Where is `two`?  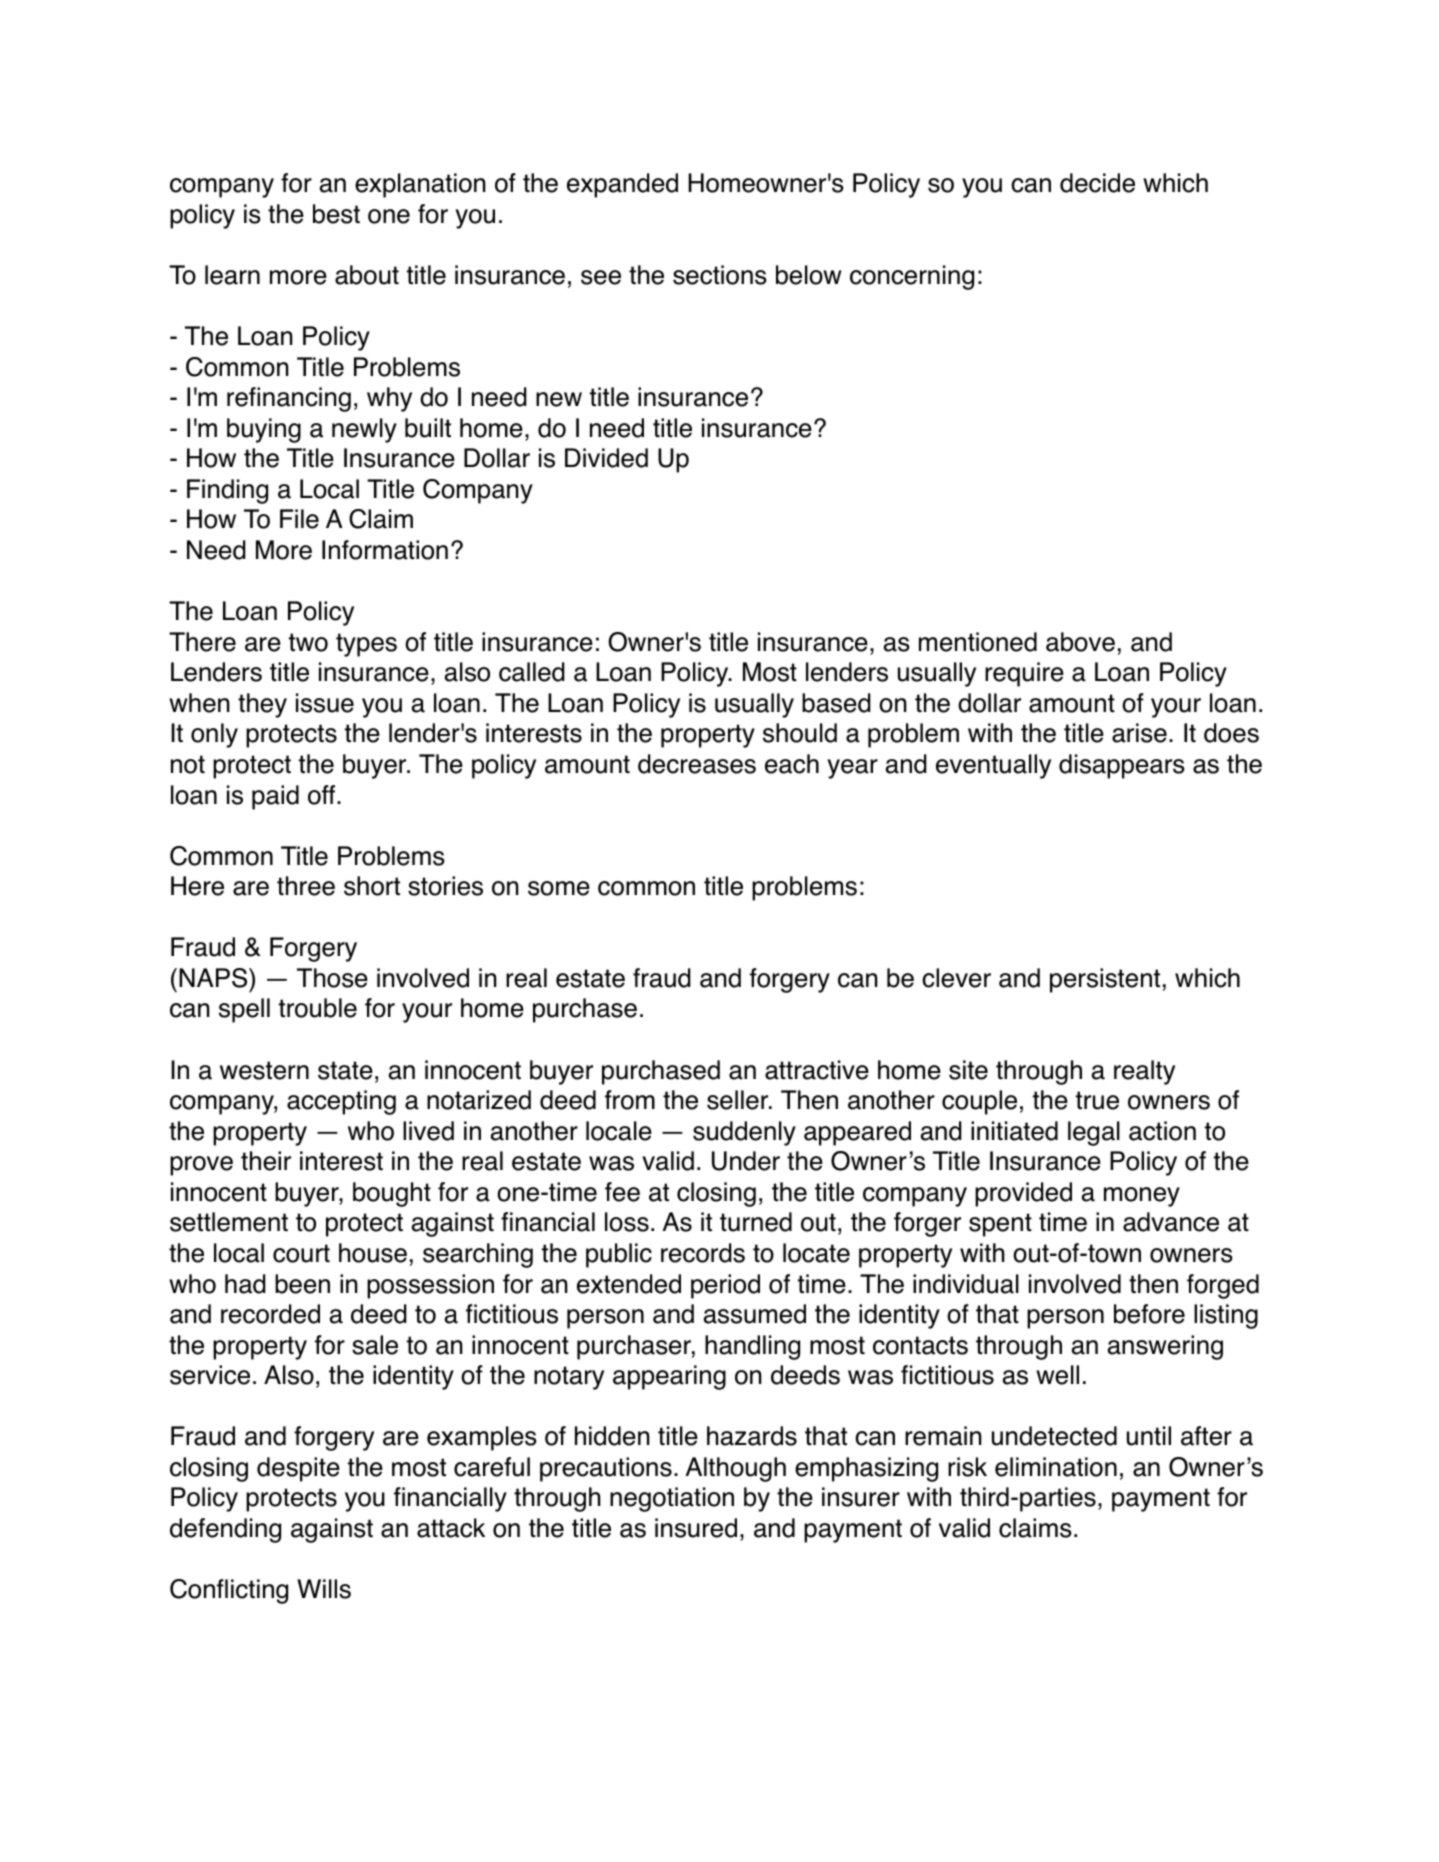
two is located at coordinates (308, 642).
